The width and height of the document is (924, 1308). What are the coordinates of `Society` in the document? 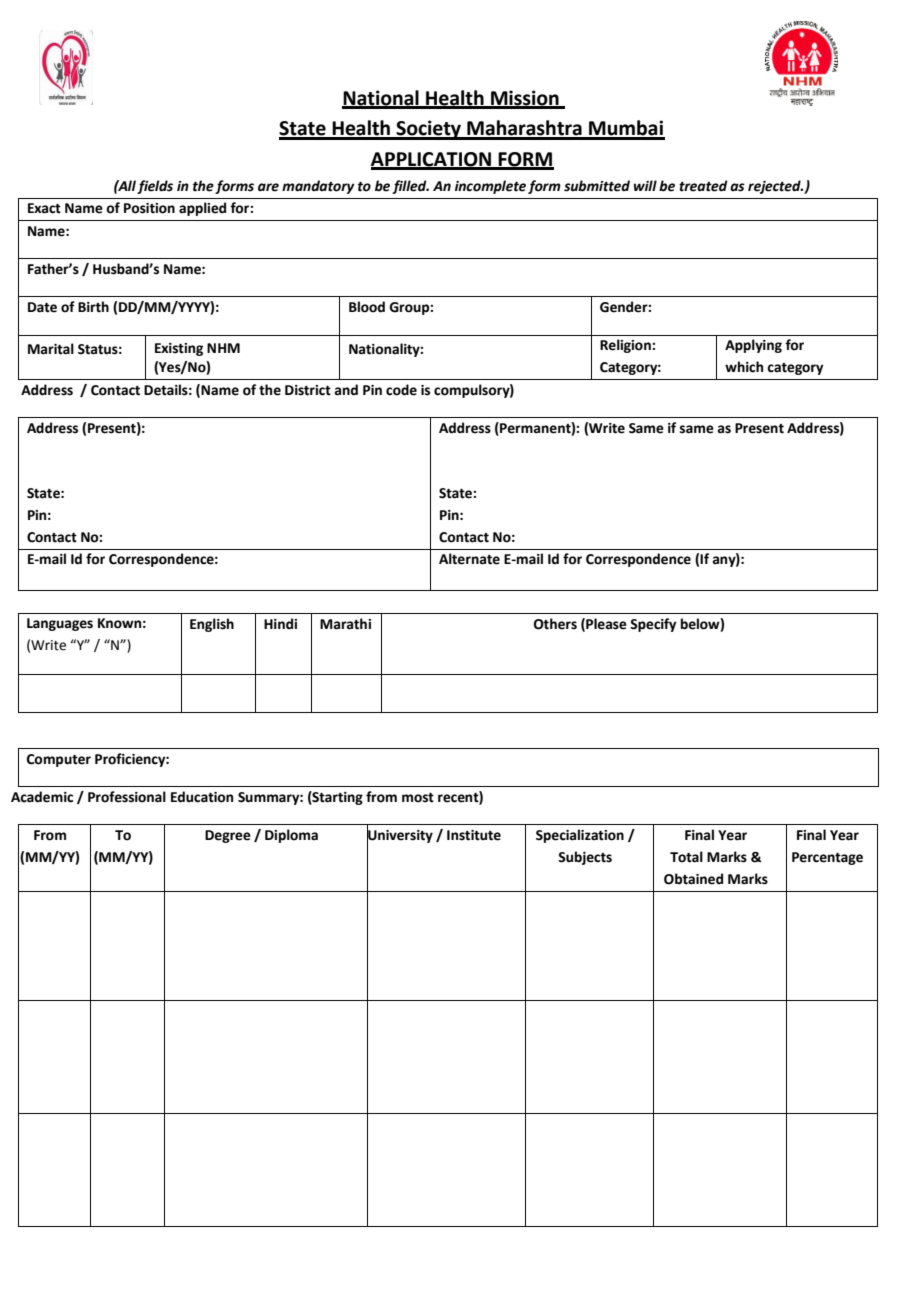 It's located at (429, 130).
